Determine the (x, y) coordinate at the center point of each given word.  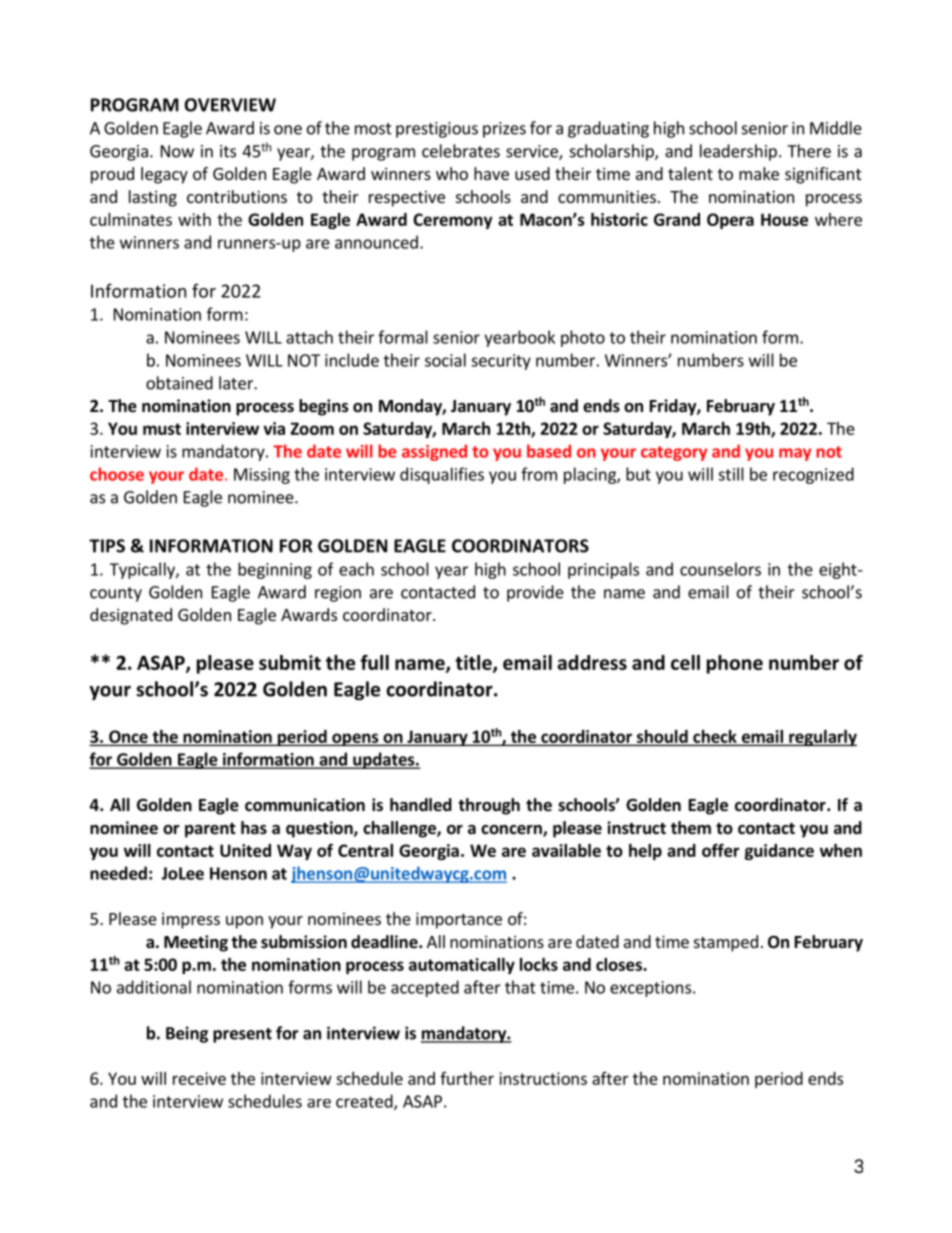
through (489, 806)
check (715, 737)
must (162, 429)
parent (210, 830)
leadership (738, 152)
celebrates (461, 151)
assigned (434, 452)
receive (199, 1078)
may (795, 454)
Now (177, 151)
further (467, 1078)
